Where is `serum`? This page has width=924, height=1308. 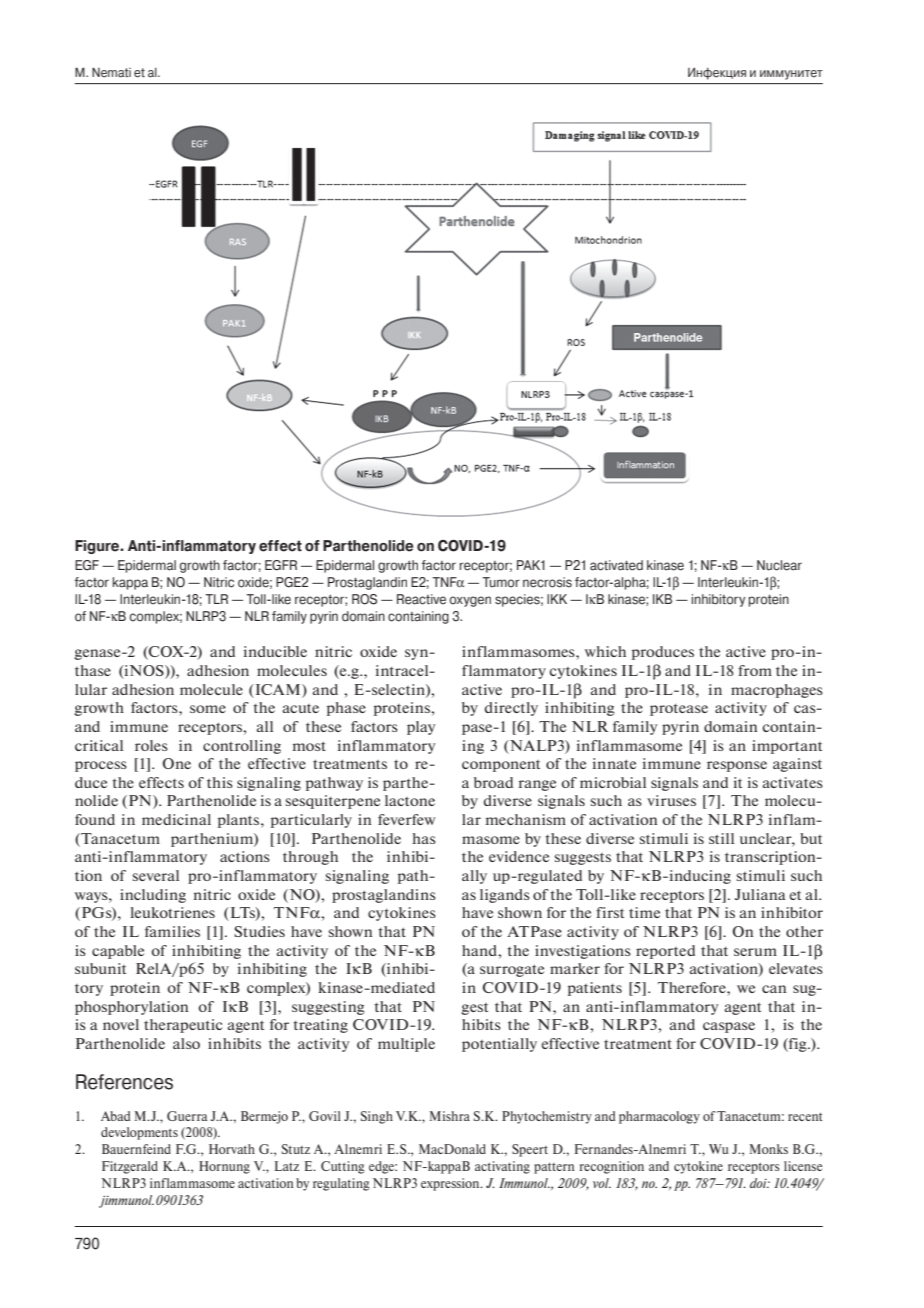
serum is located at coordinates (755, 952).
